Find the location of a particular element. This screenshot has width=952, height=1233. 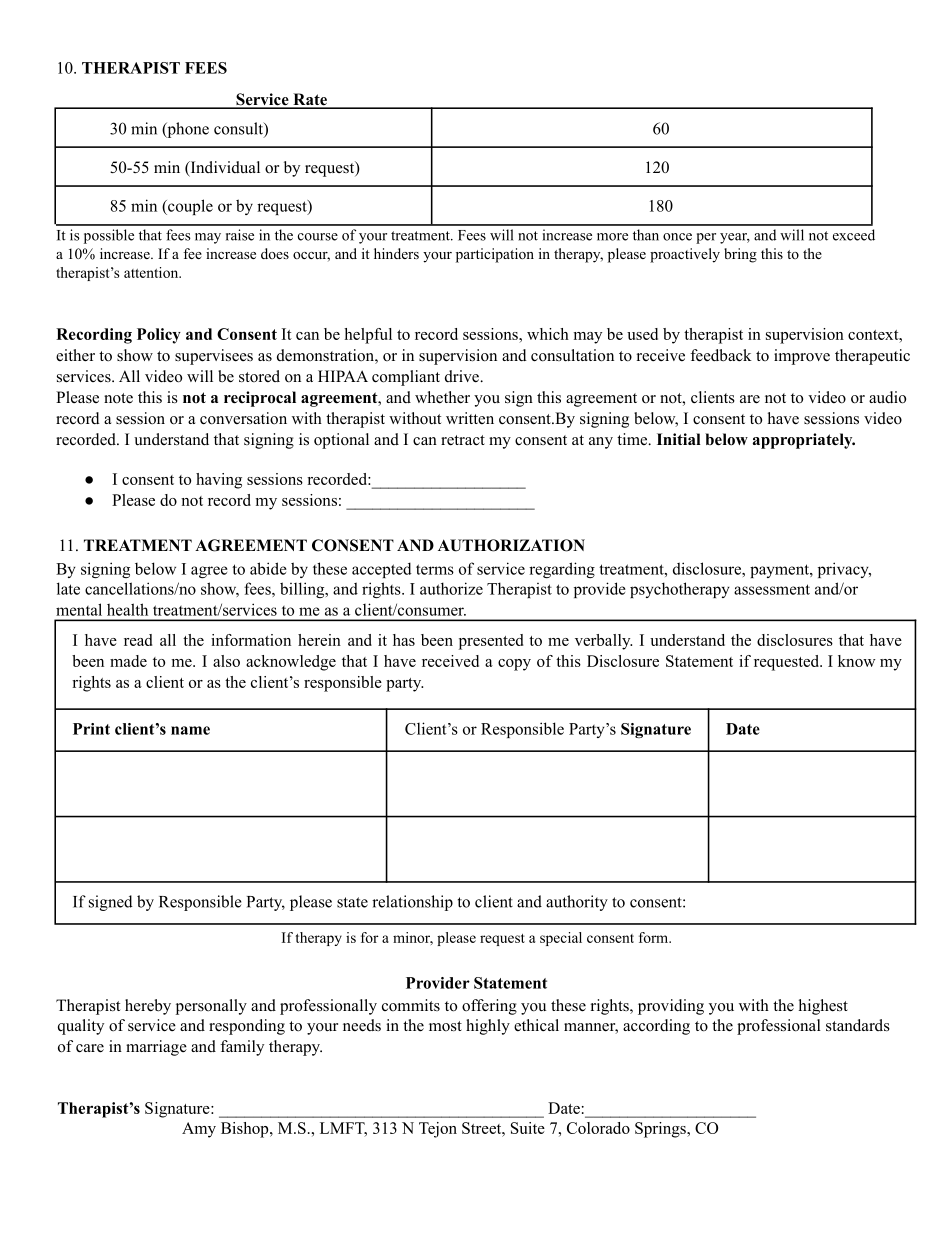

Rate is located at coordinates (310, 100).
